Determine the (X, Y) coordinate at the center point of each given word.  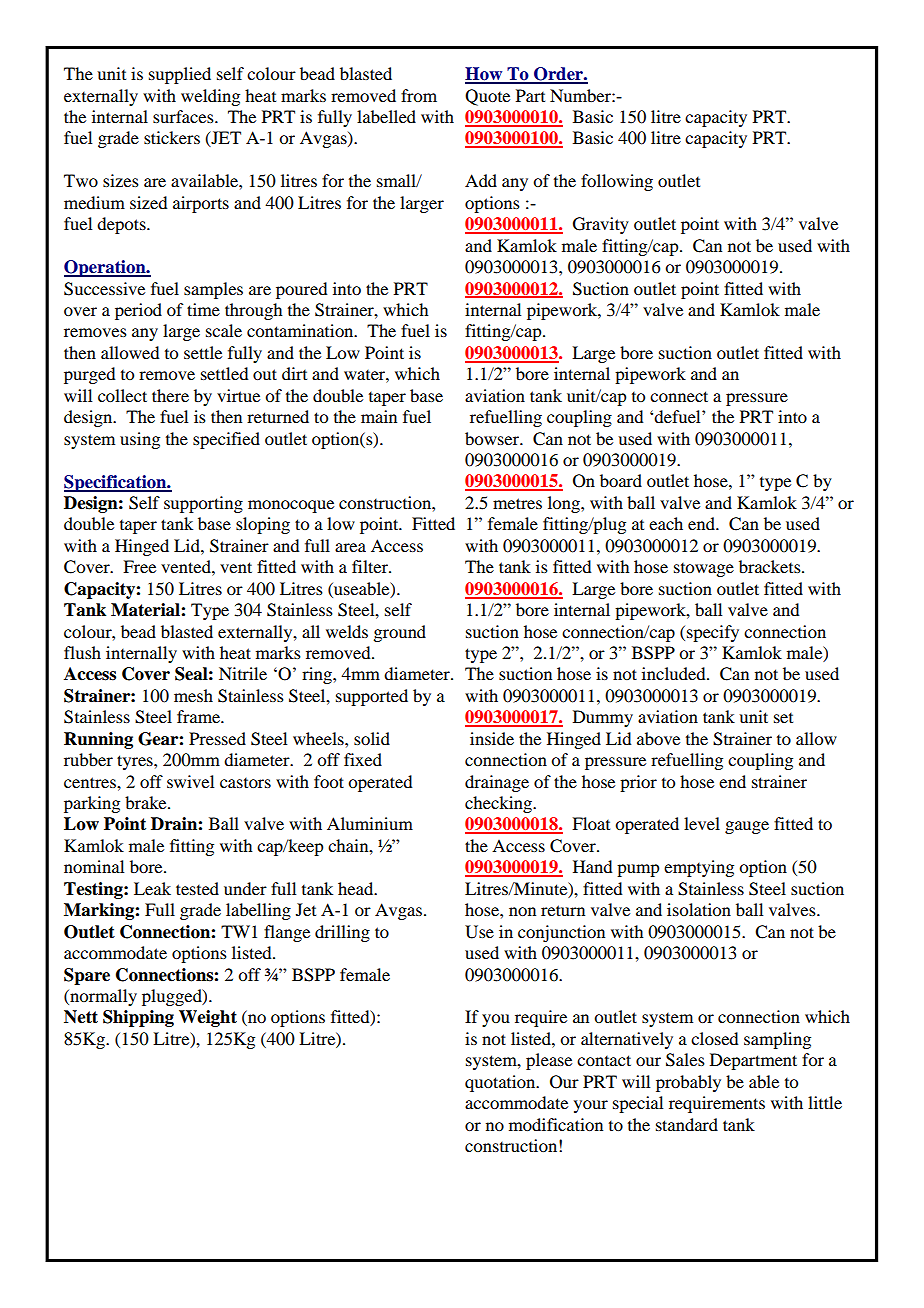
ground (399, 633)
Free (139, 566)
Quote (487, 97)
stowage (704, 570)
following (617, 182)
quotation (501, 1083)
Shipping (138, 1018)
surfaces (184, 116)
